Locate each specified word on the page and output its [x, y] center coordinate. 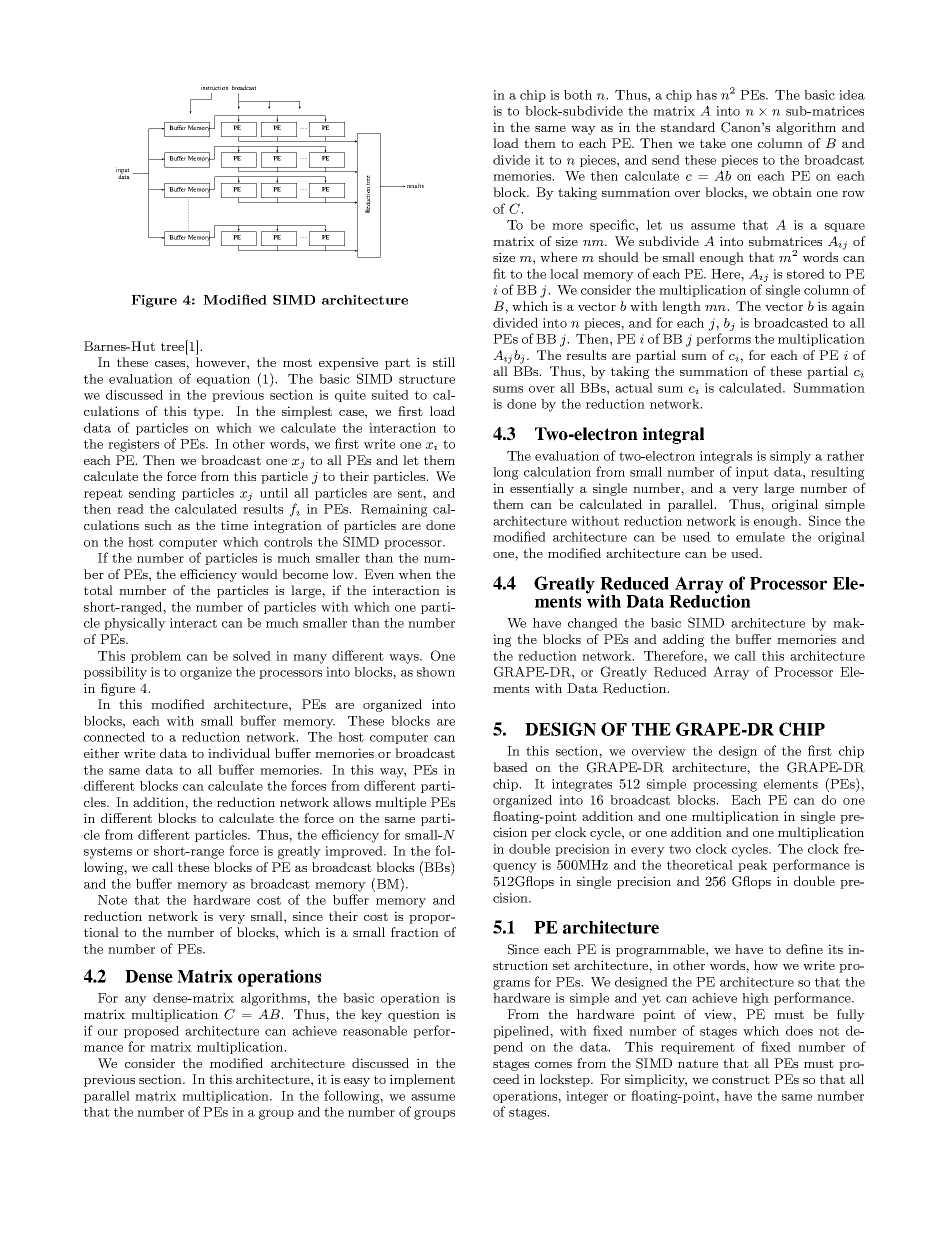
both [578, 95]
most [297, 362]
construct [741, 1079]
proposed [151, 1032]
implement [422, 1080]
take [713, 143]
